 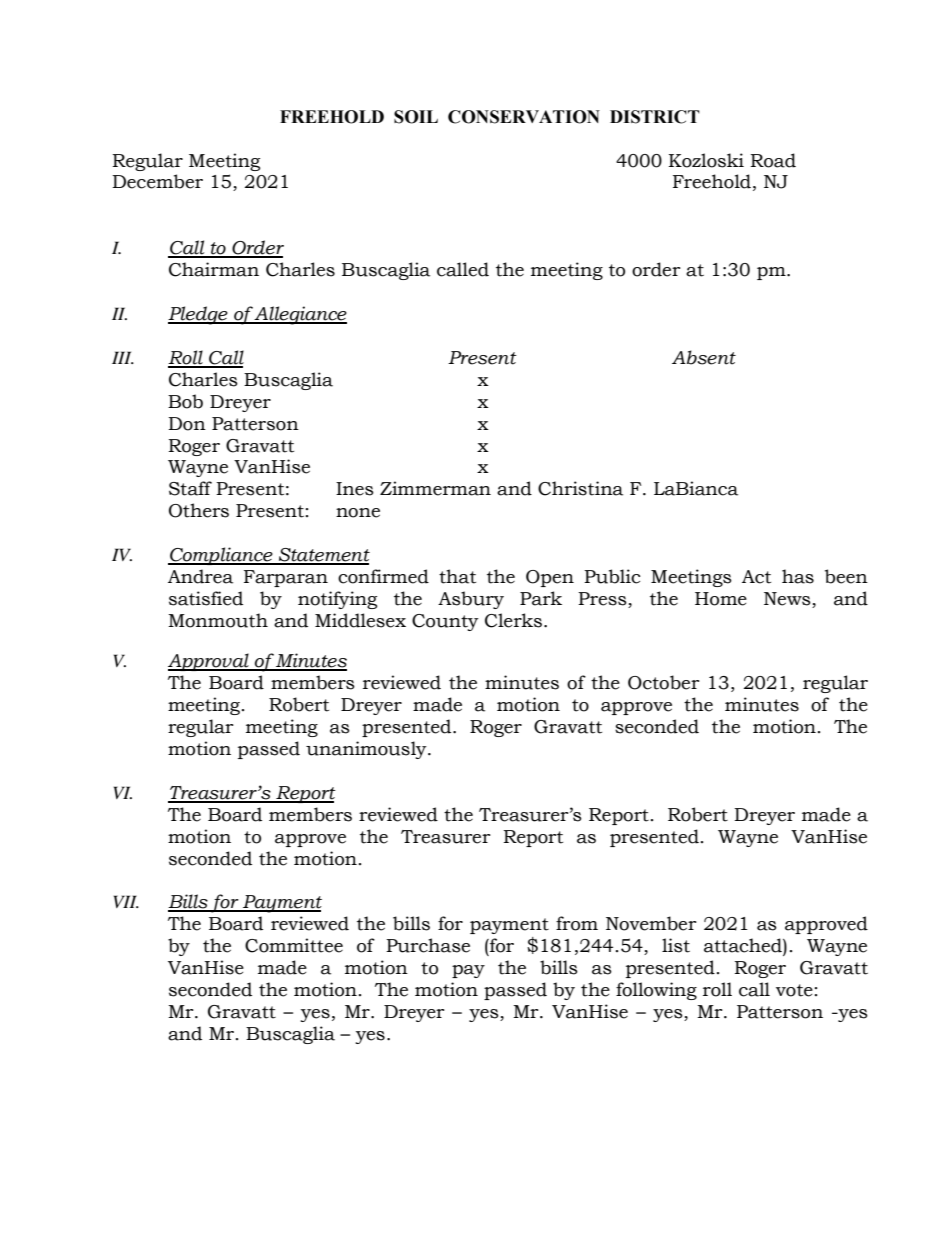 What do you see at coordinates (524, 117) in the screenshot?
I see `CONSERVATION` at bounding box center [524, 117].
